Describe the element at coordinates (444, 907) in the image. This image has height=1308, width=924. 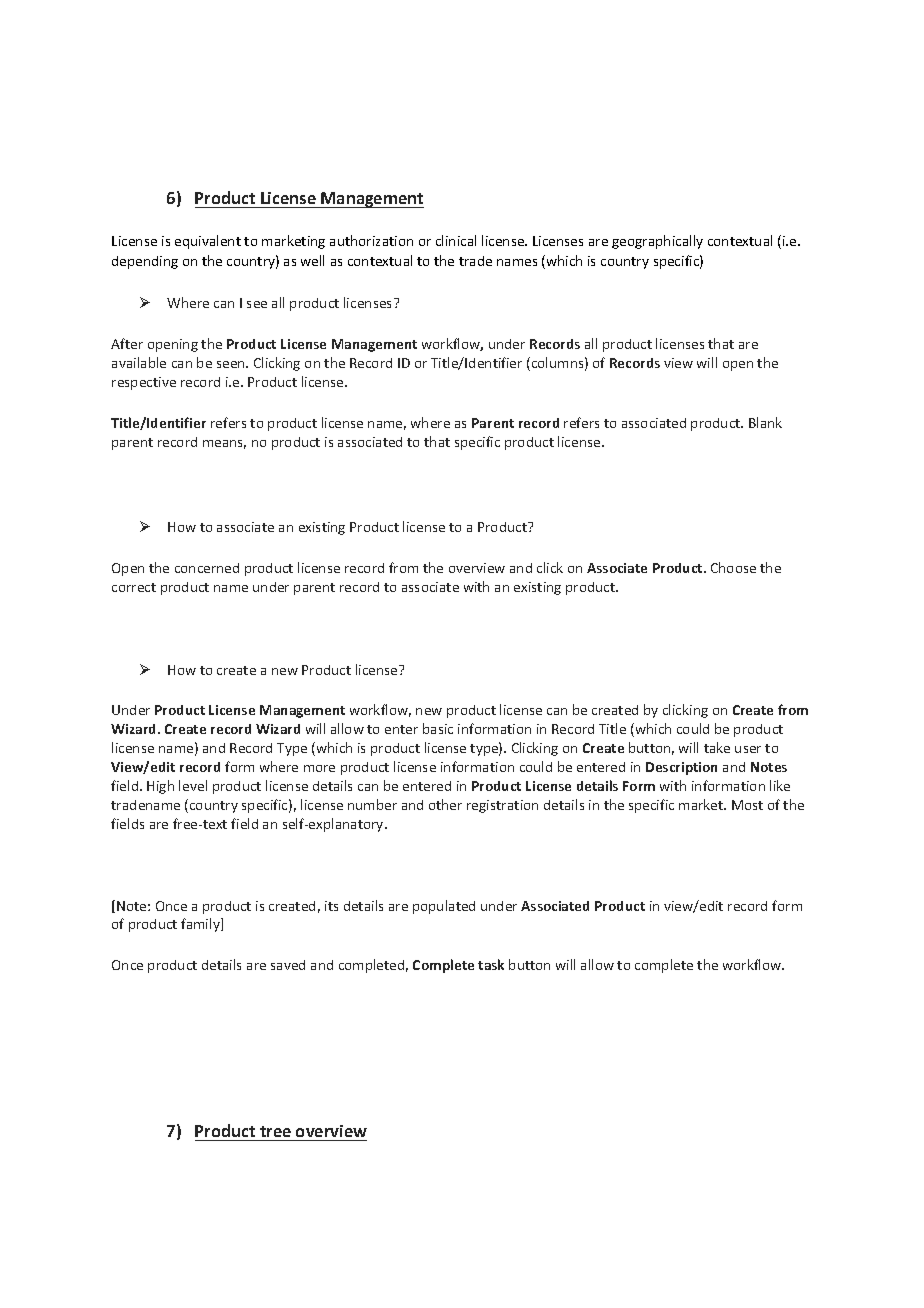
I see `populated` at that location.
